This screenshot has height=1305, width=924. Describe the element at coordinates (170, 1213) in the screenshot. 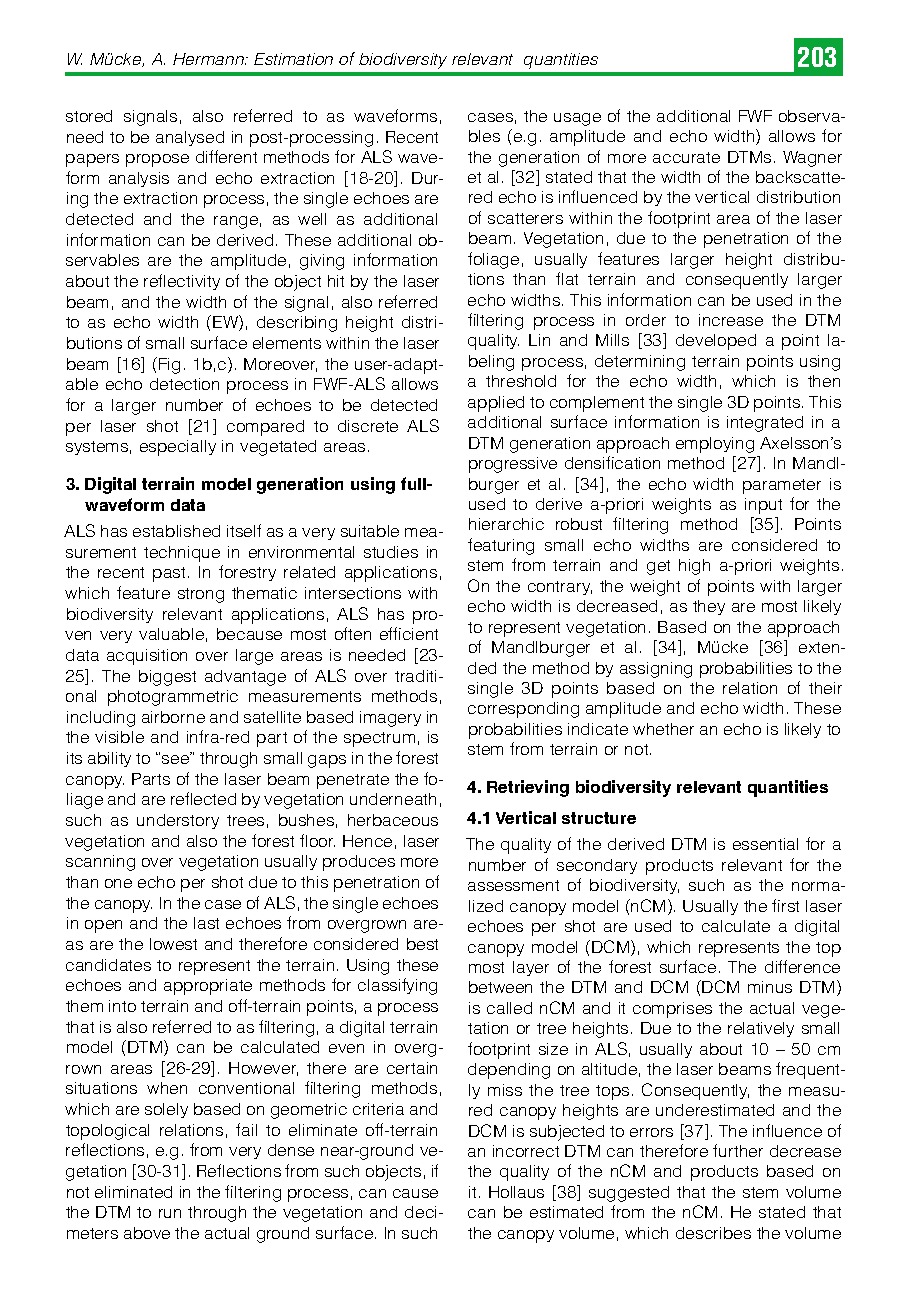

I see `run` at that location.
